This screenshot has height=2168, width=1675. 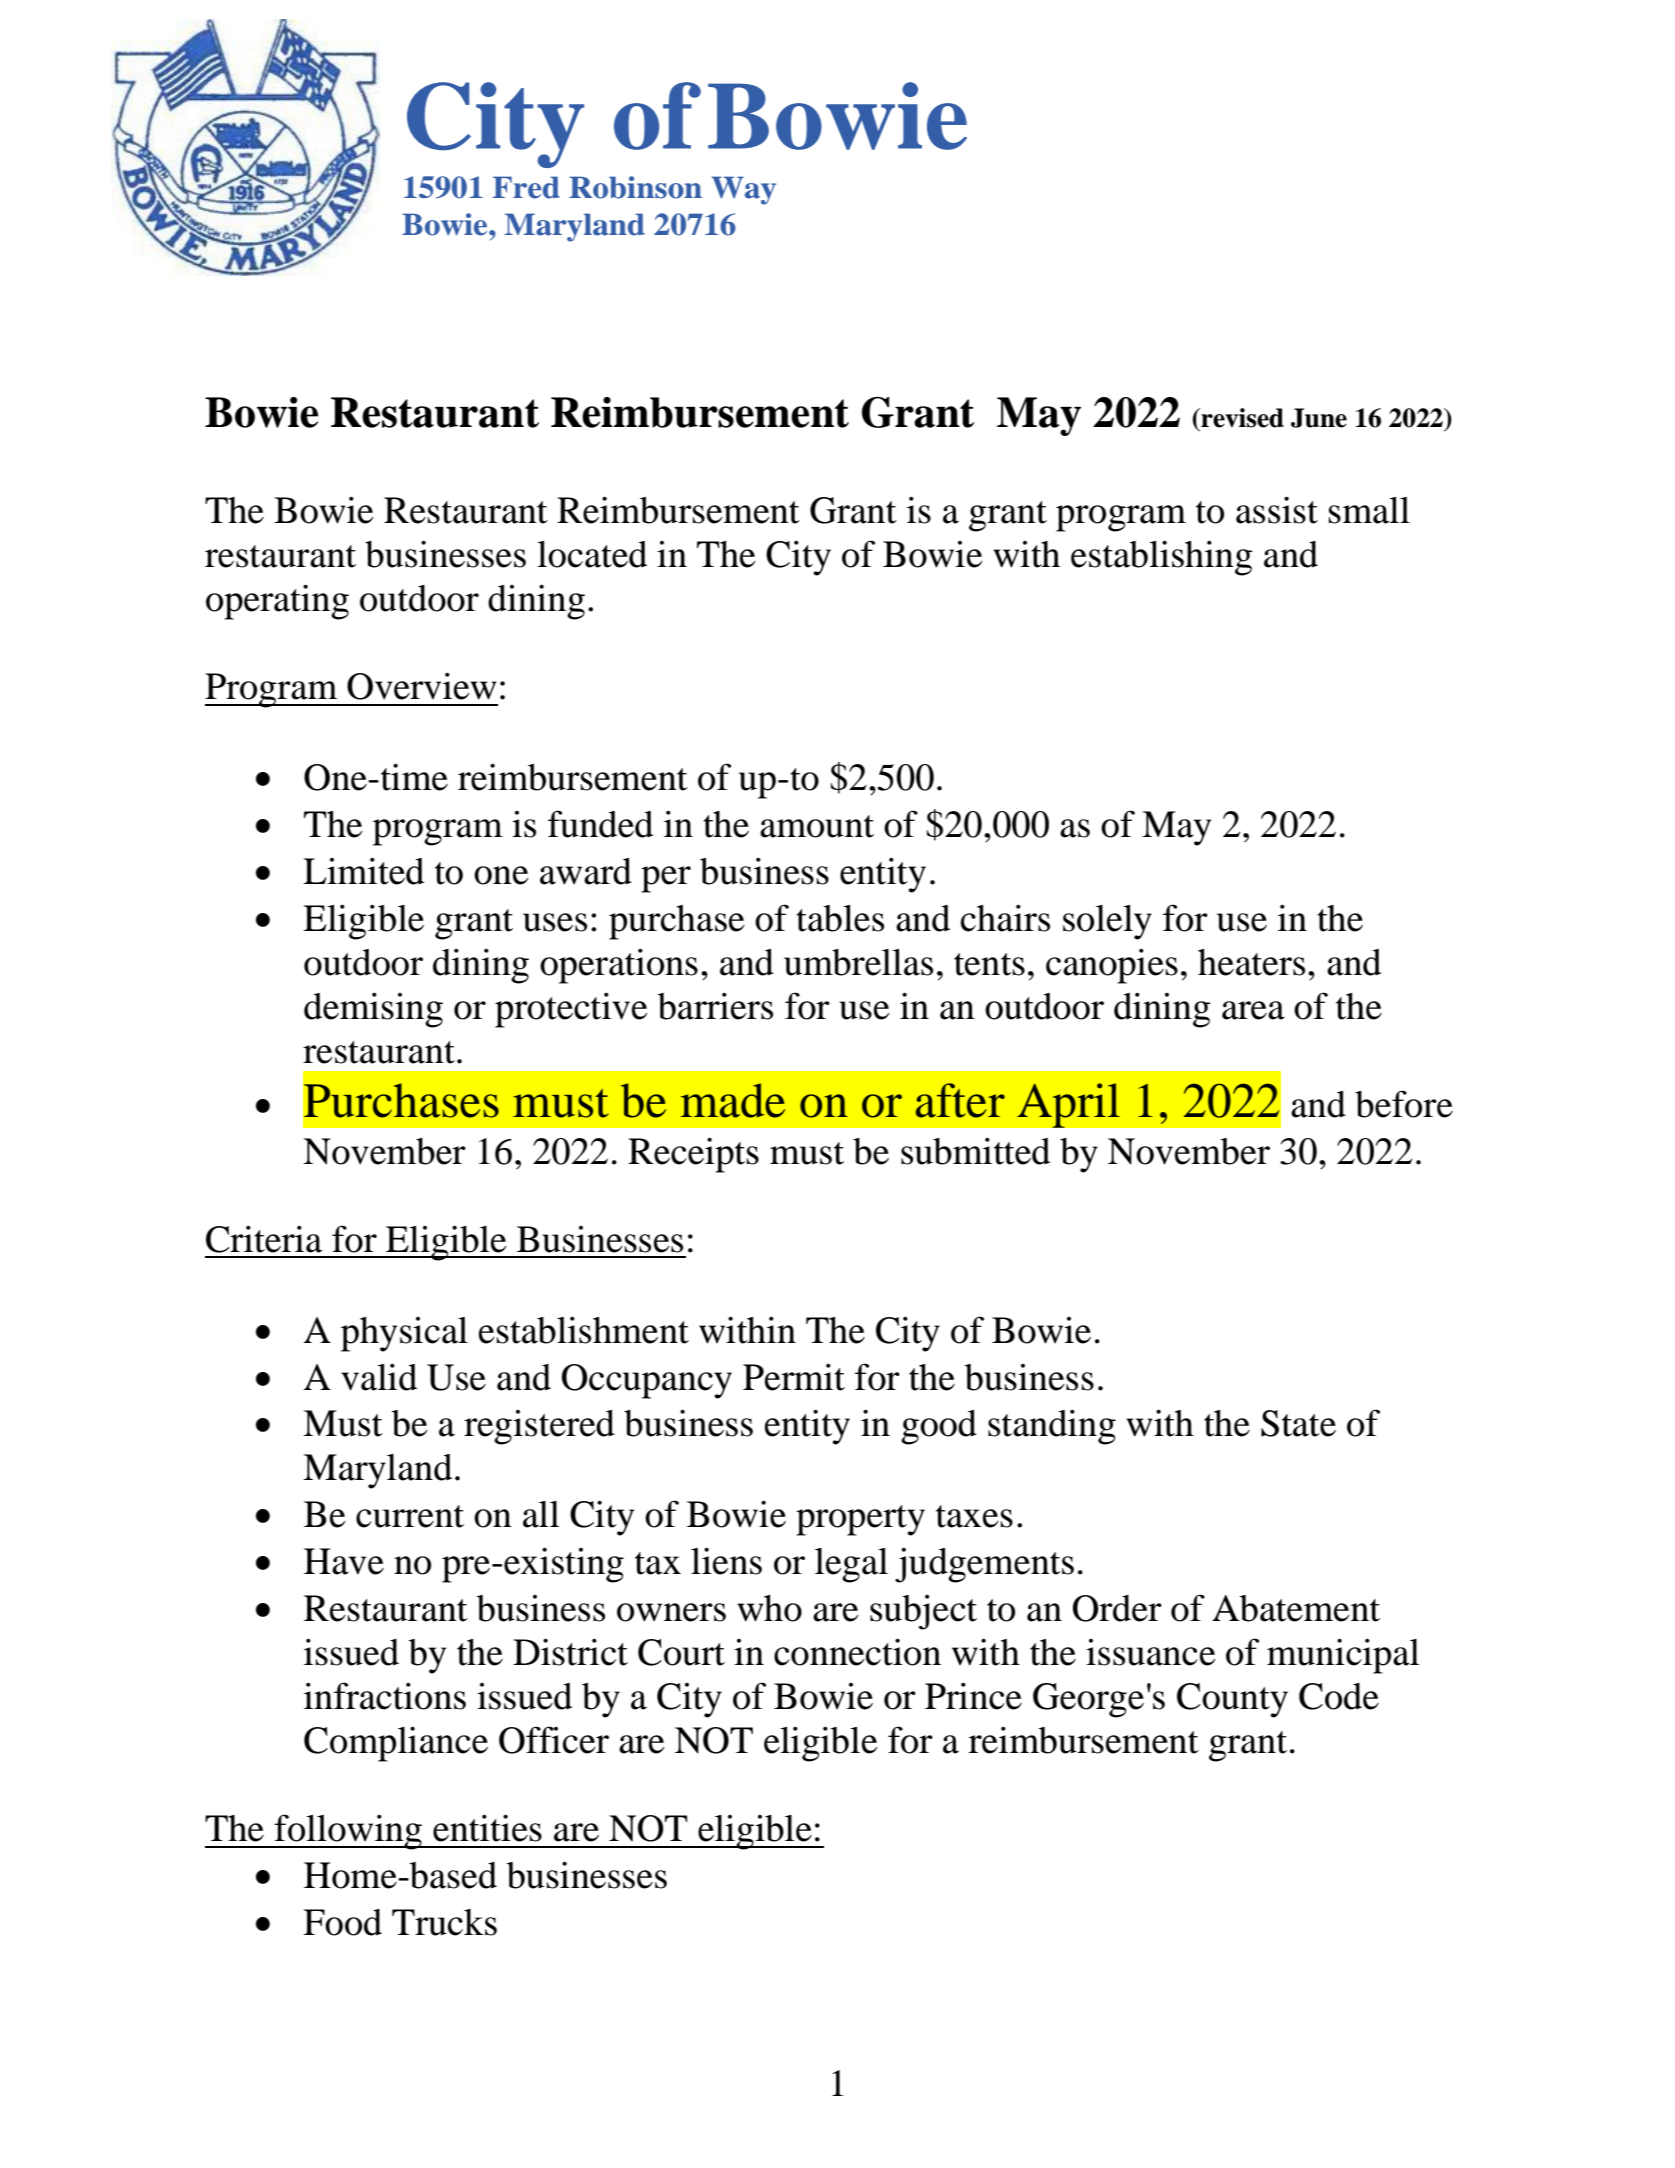 What do you see at coordinates (348, 1832) in the screenshot?
I see `following` at bounding box center [348, 1832].
